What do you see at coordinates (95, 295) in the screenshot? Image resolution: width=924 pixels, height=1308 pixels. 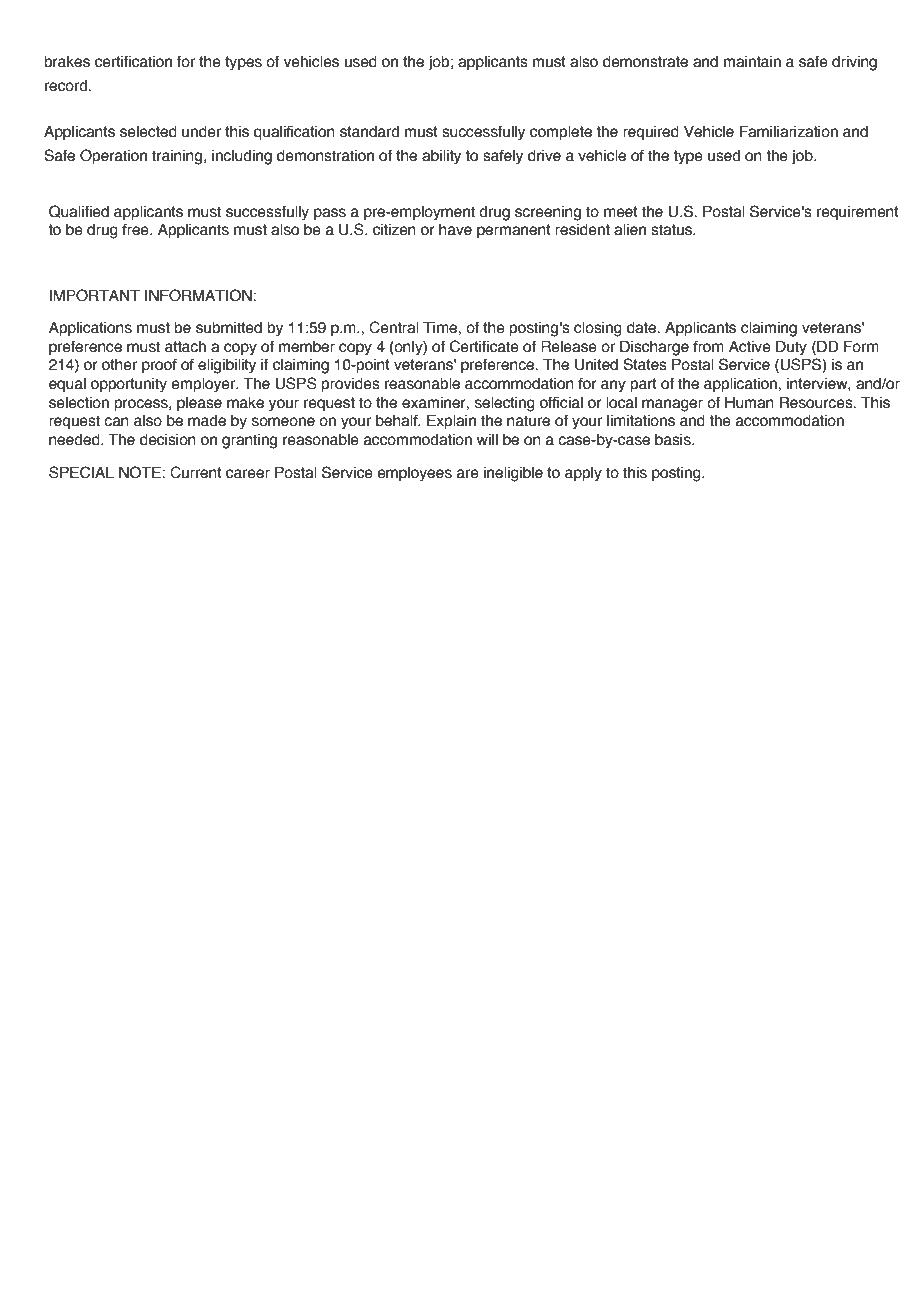 I see `IMPORTANT` at bounding box center [95, 295].
